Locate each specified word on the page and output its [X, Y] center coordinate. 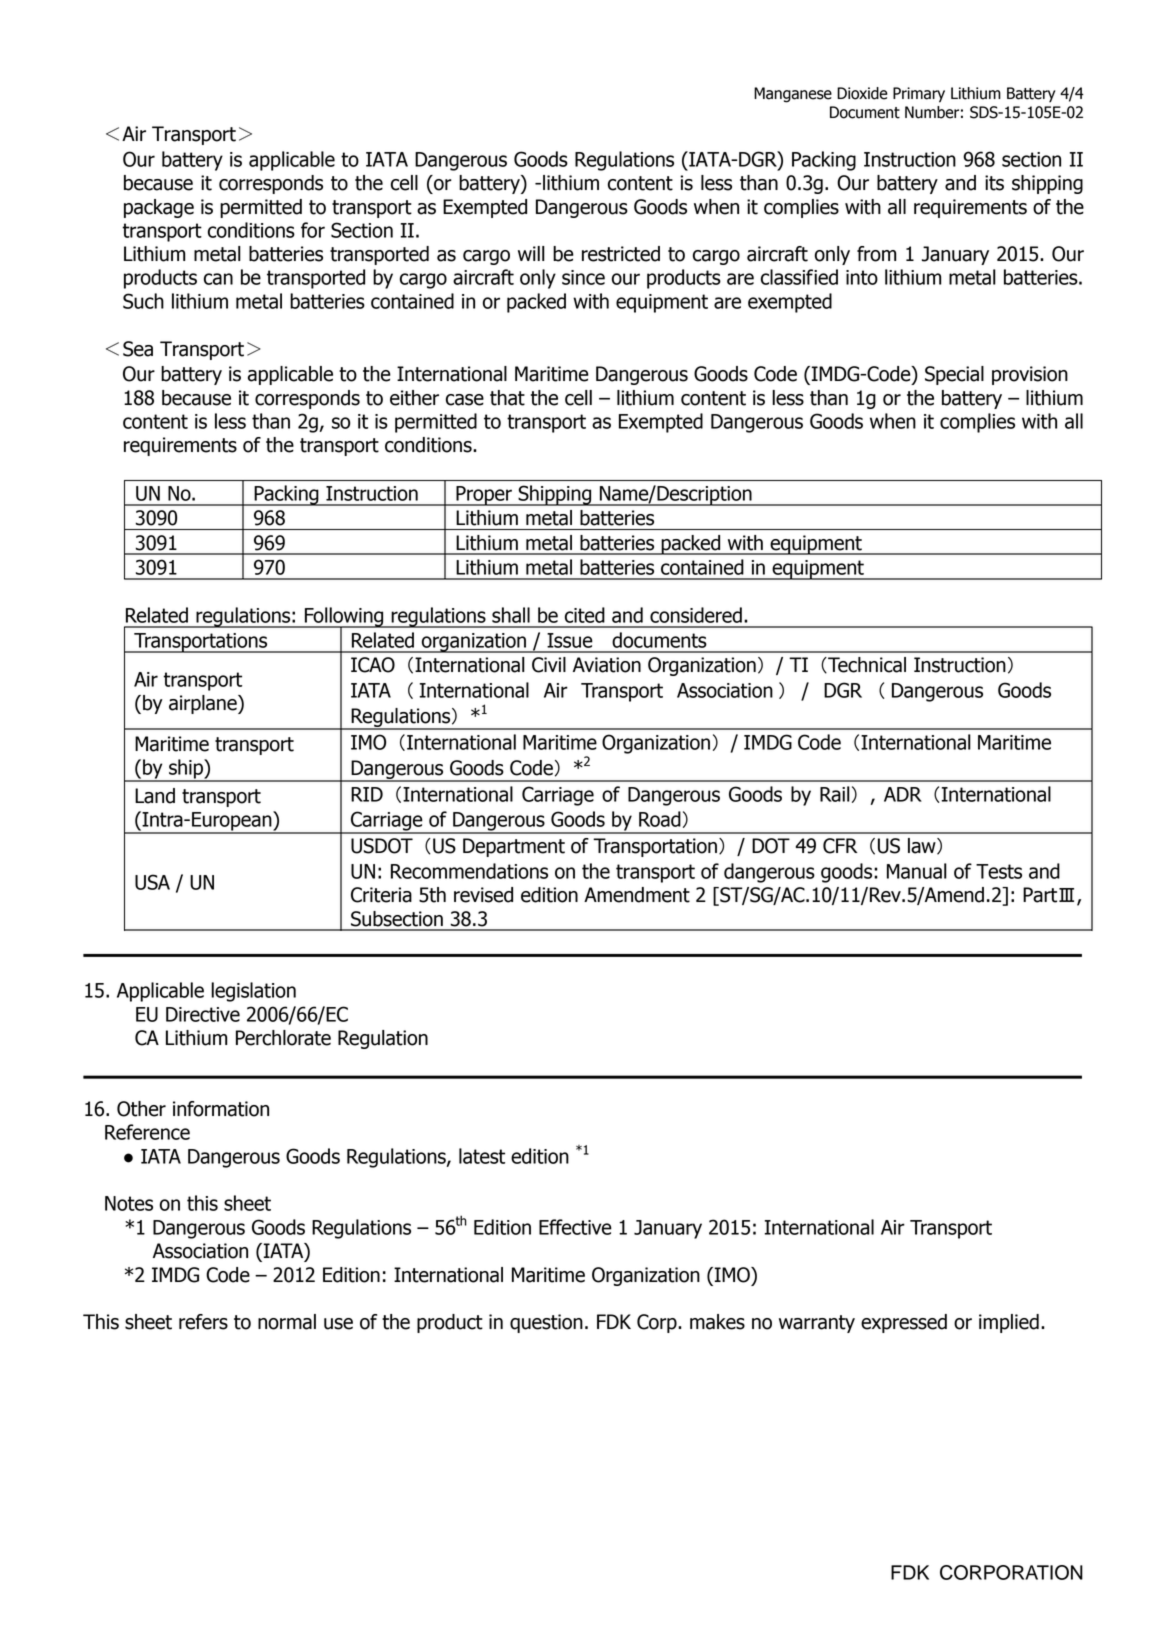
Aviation [607, 665]
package [159, 208]
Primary [919, 95]
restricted [621, 254]
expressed [904, 1323]
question [546, 1323]
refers [203, 1322]
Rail [835, 794]
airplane [204, 704]
